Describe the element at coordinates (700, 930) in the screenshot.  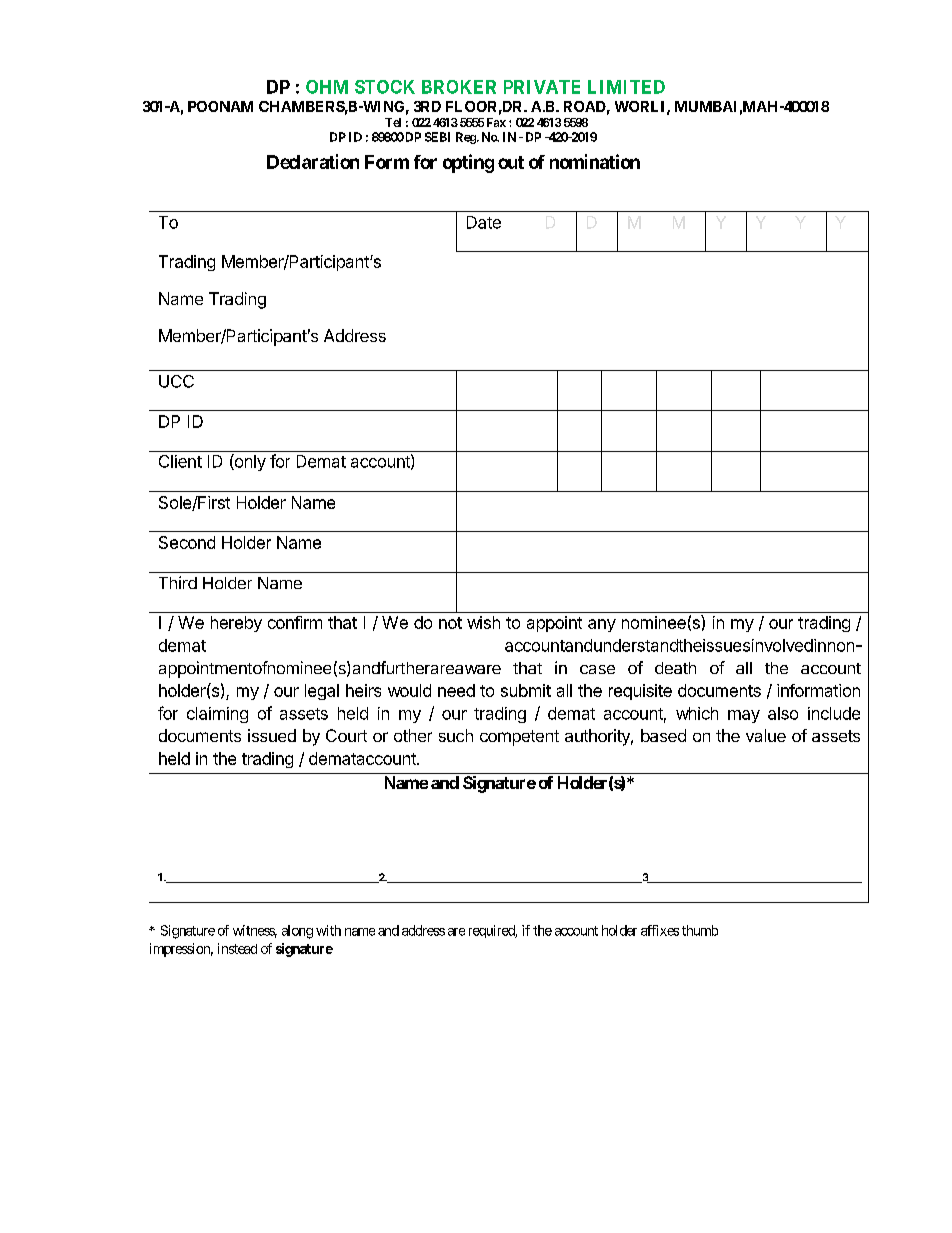
I see `thumb` at that location.
